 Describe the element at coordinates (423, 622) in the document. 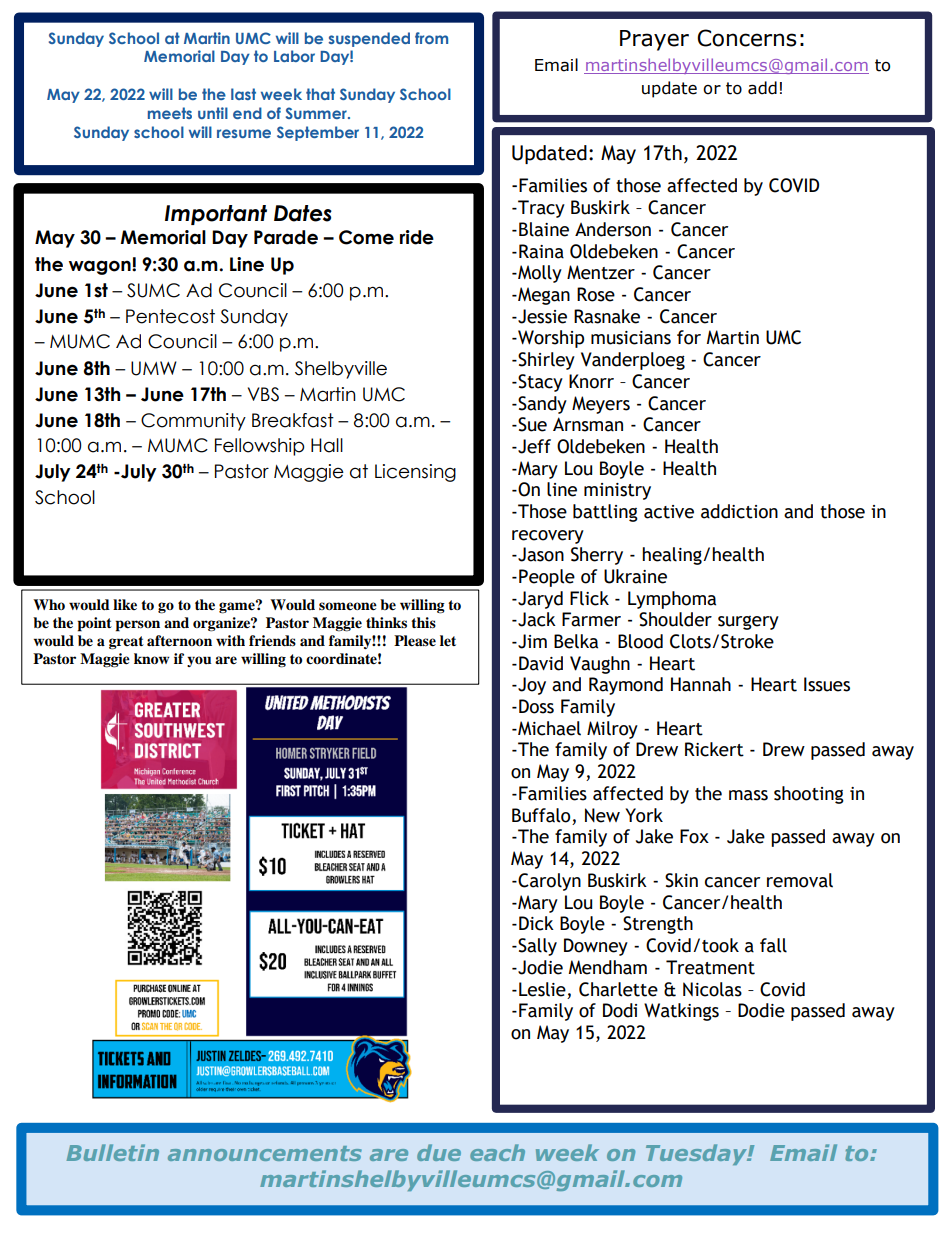

I see `this` at that location.
